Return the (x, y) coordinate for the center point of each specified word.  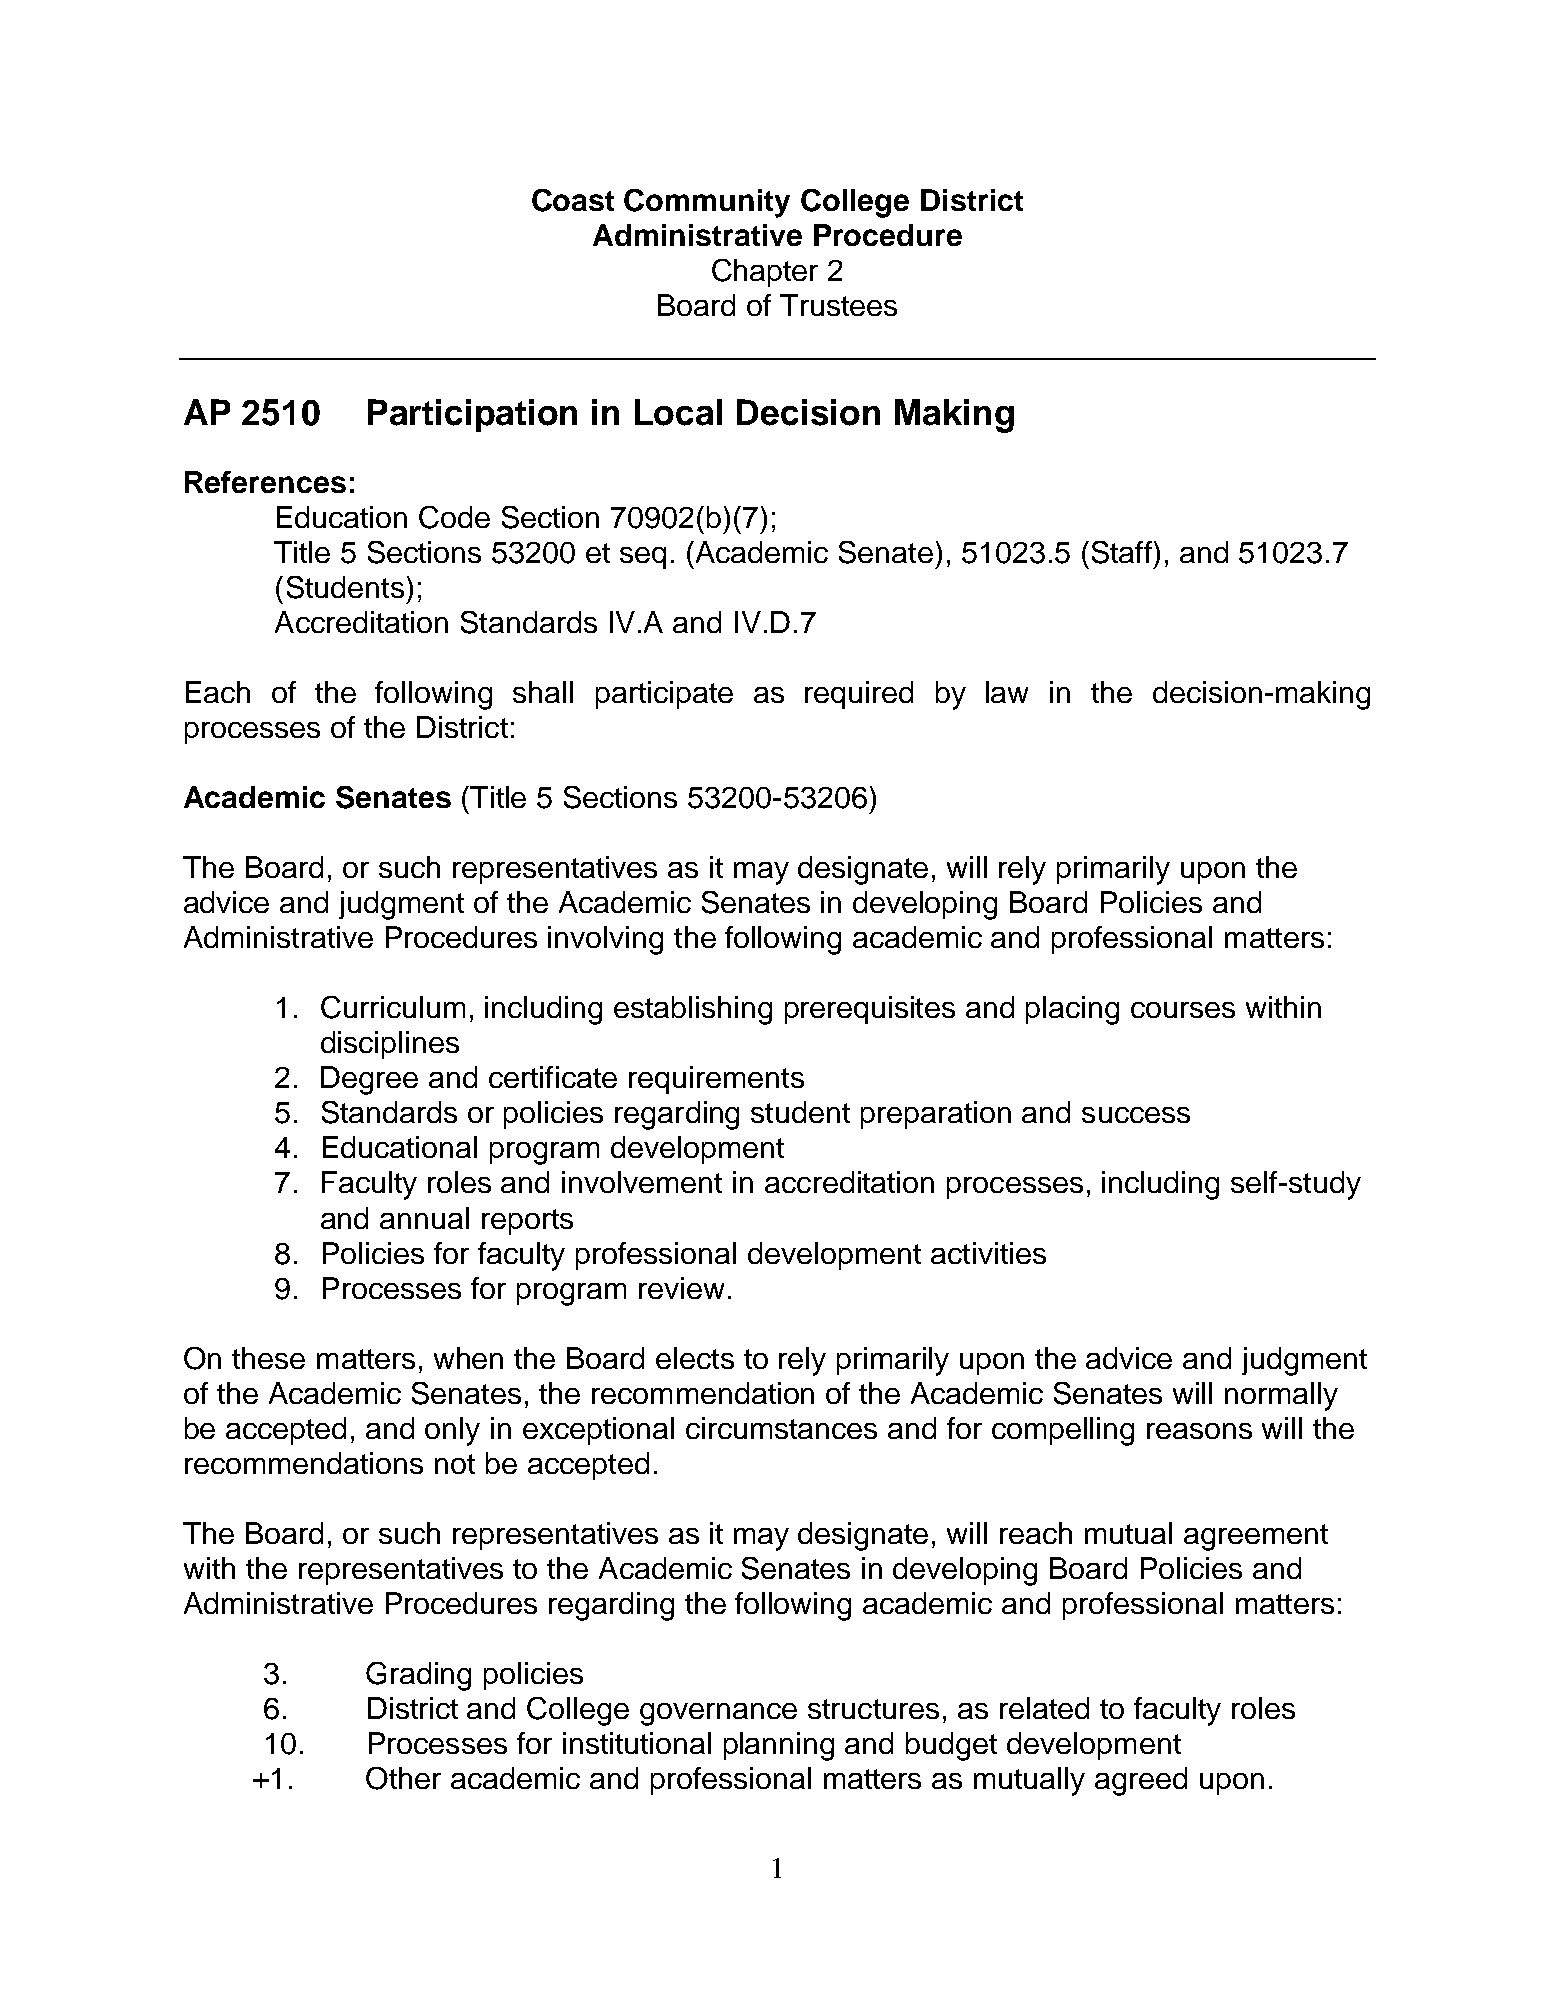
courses (1183, 1010)
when (468, 1358)
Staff (1122, 552)
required (859, 695)
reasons (1199, 1431)
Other (403, 1778)
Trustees (838, 305)
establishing (693, 1010)
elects (695, 1358)
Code (454, 517)
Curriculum (393, 1007)
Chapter (765, 273)
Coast (573, 200)
